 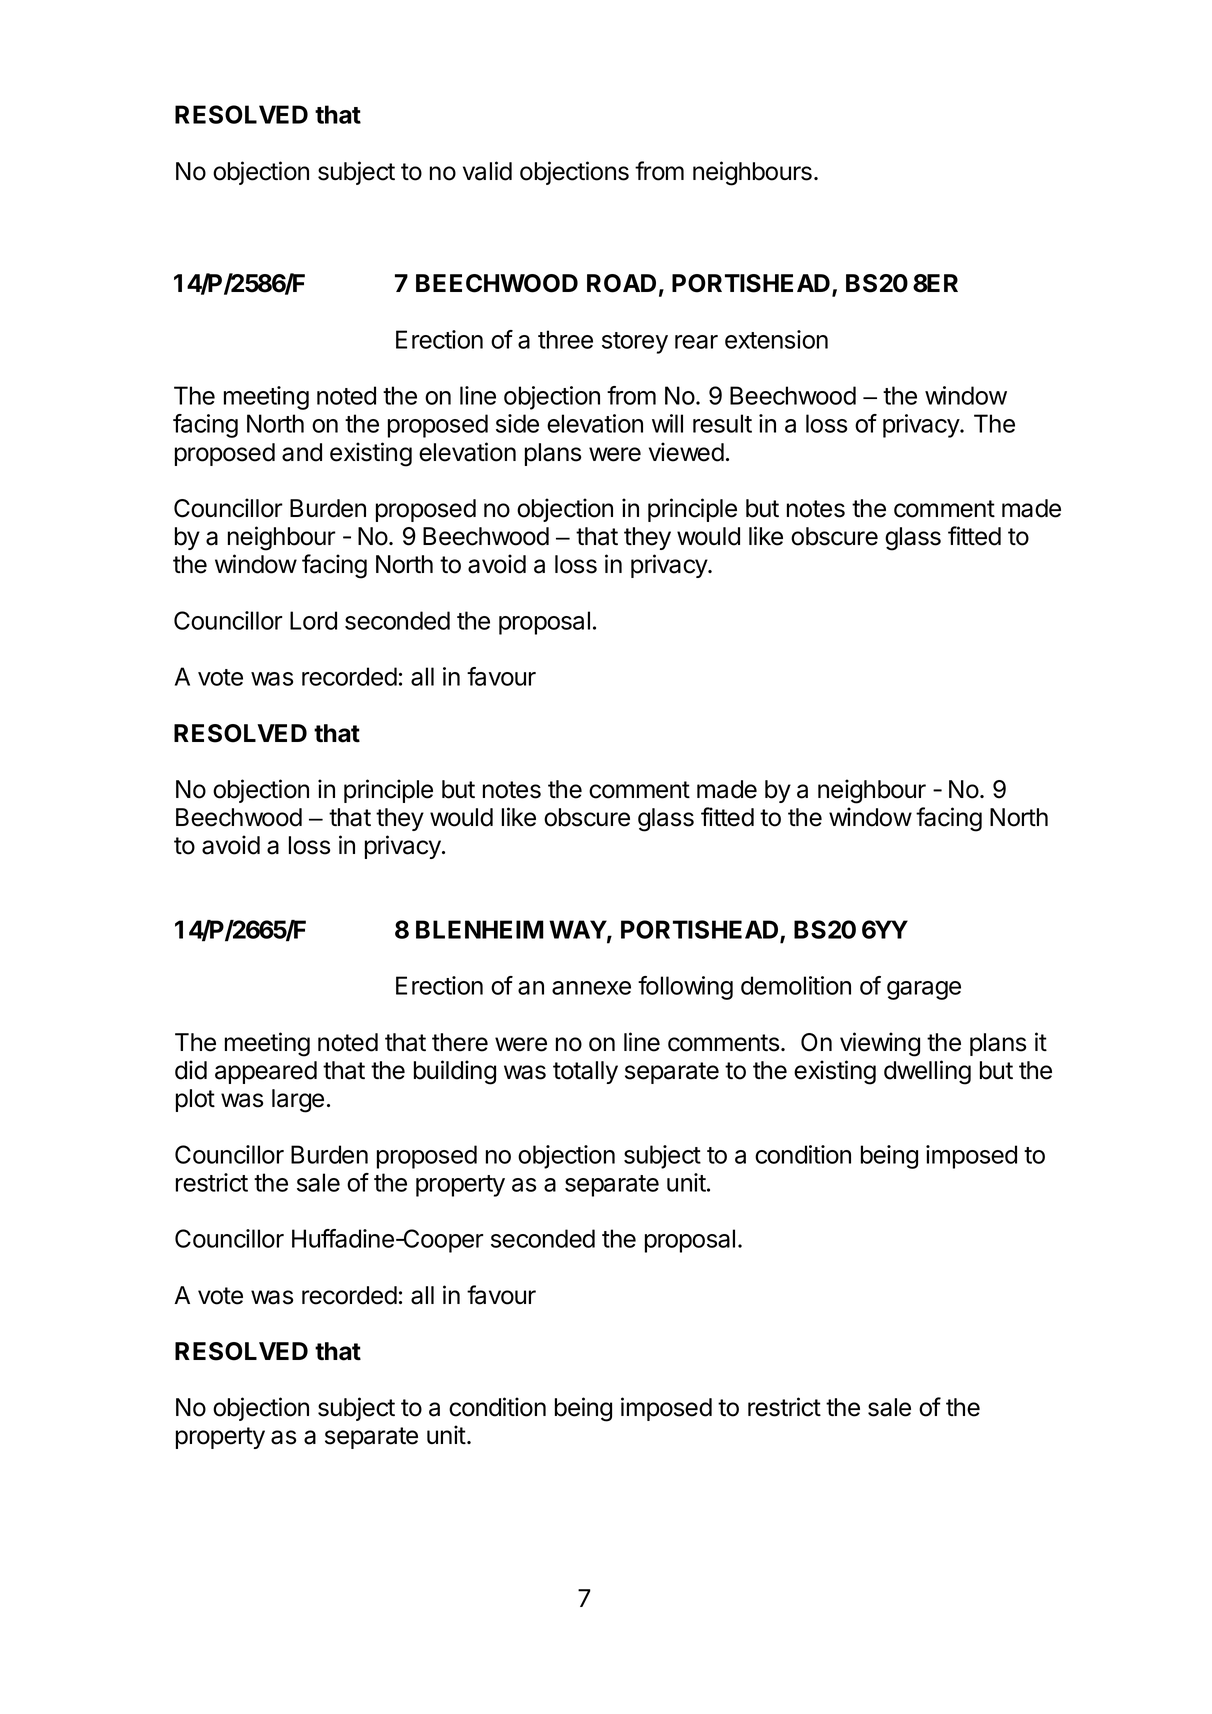 What do you see at coordinates (266, 1072) in the page?
I see `appeared` at bounding box center [266, 1072].
